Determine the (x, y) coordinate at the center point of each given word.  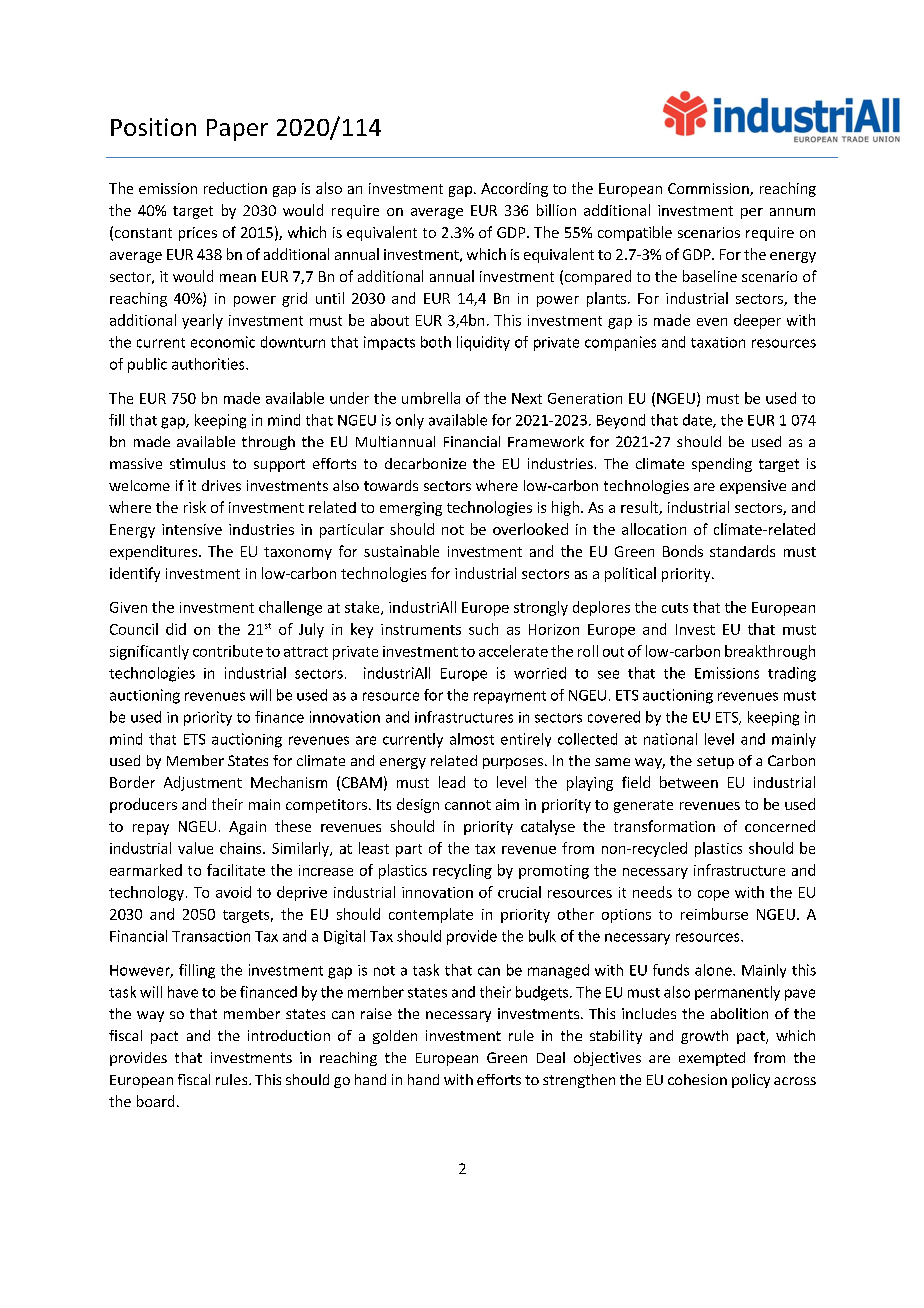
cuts (675, 608)
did (176, 629)
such (483, 629)
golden (395, 1037)
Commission (709, 189)
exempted (712, 1059)
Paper (237, 130)
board (155, 1101)
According (514, 189)
